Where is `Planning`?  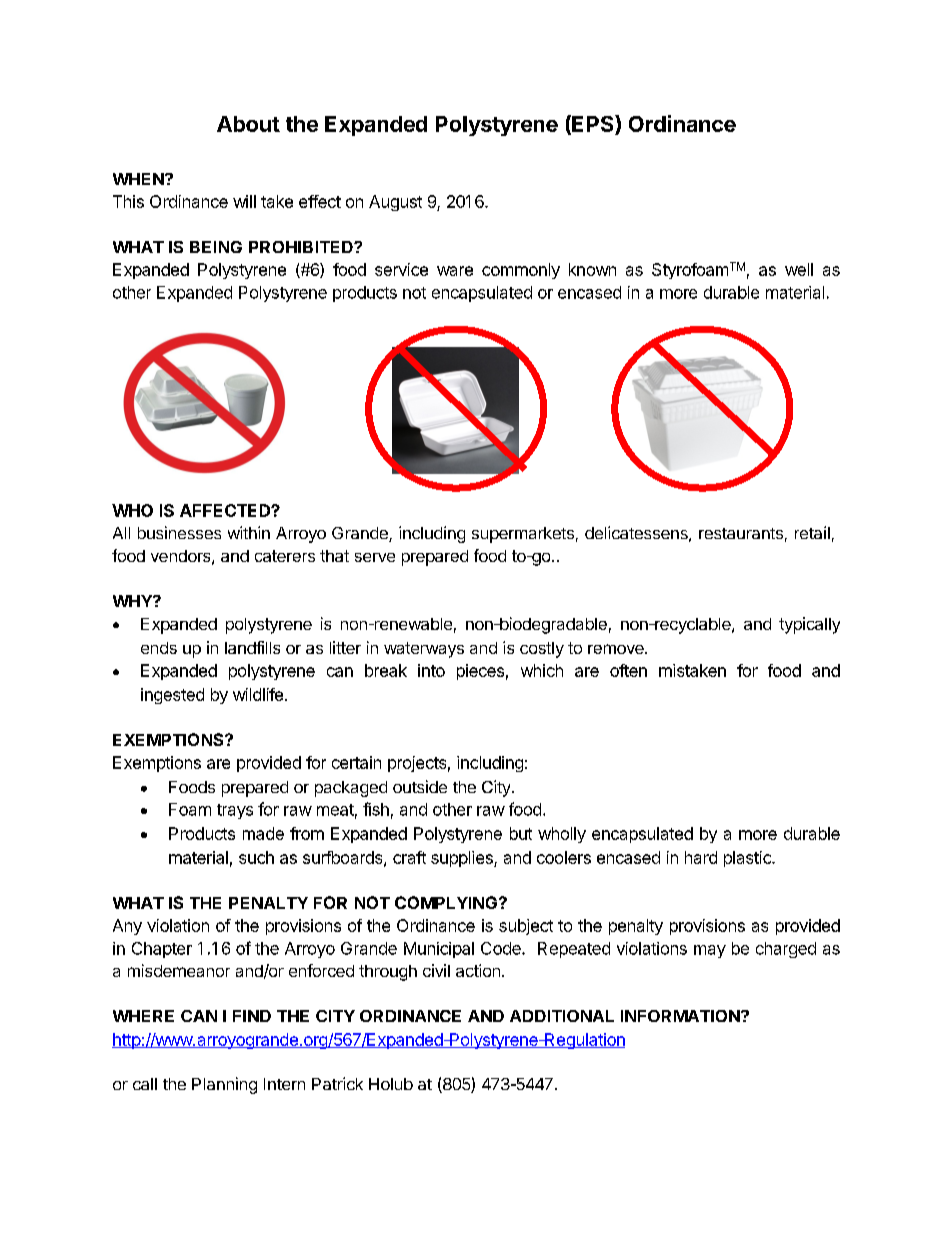
Planning is located at coordinates (224, 1085).
